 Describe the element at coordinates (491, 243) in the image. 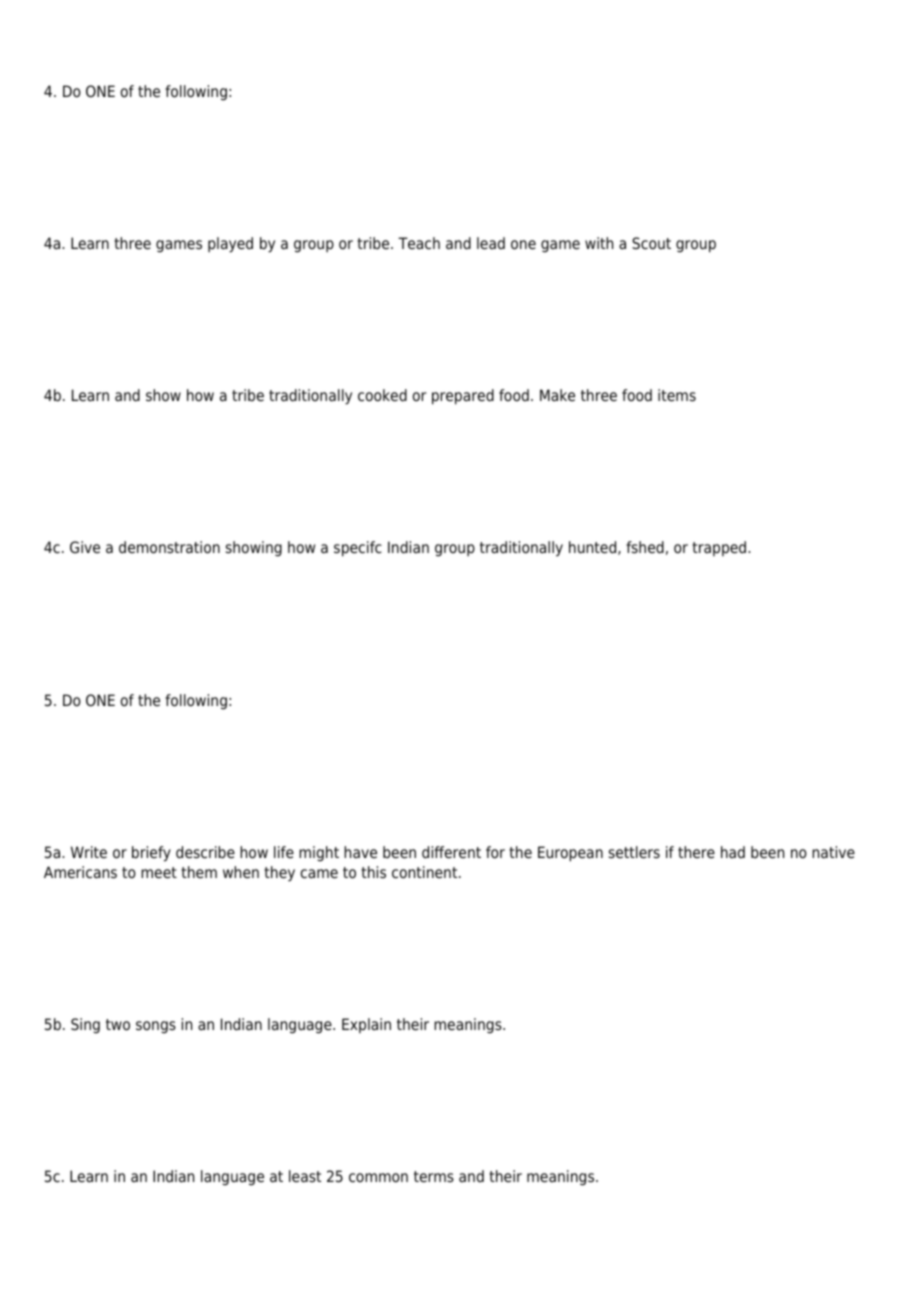

I see `lead` at that location.
